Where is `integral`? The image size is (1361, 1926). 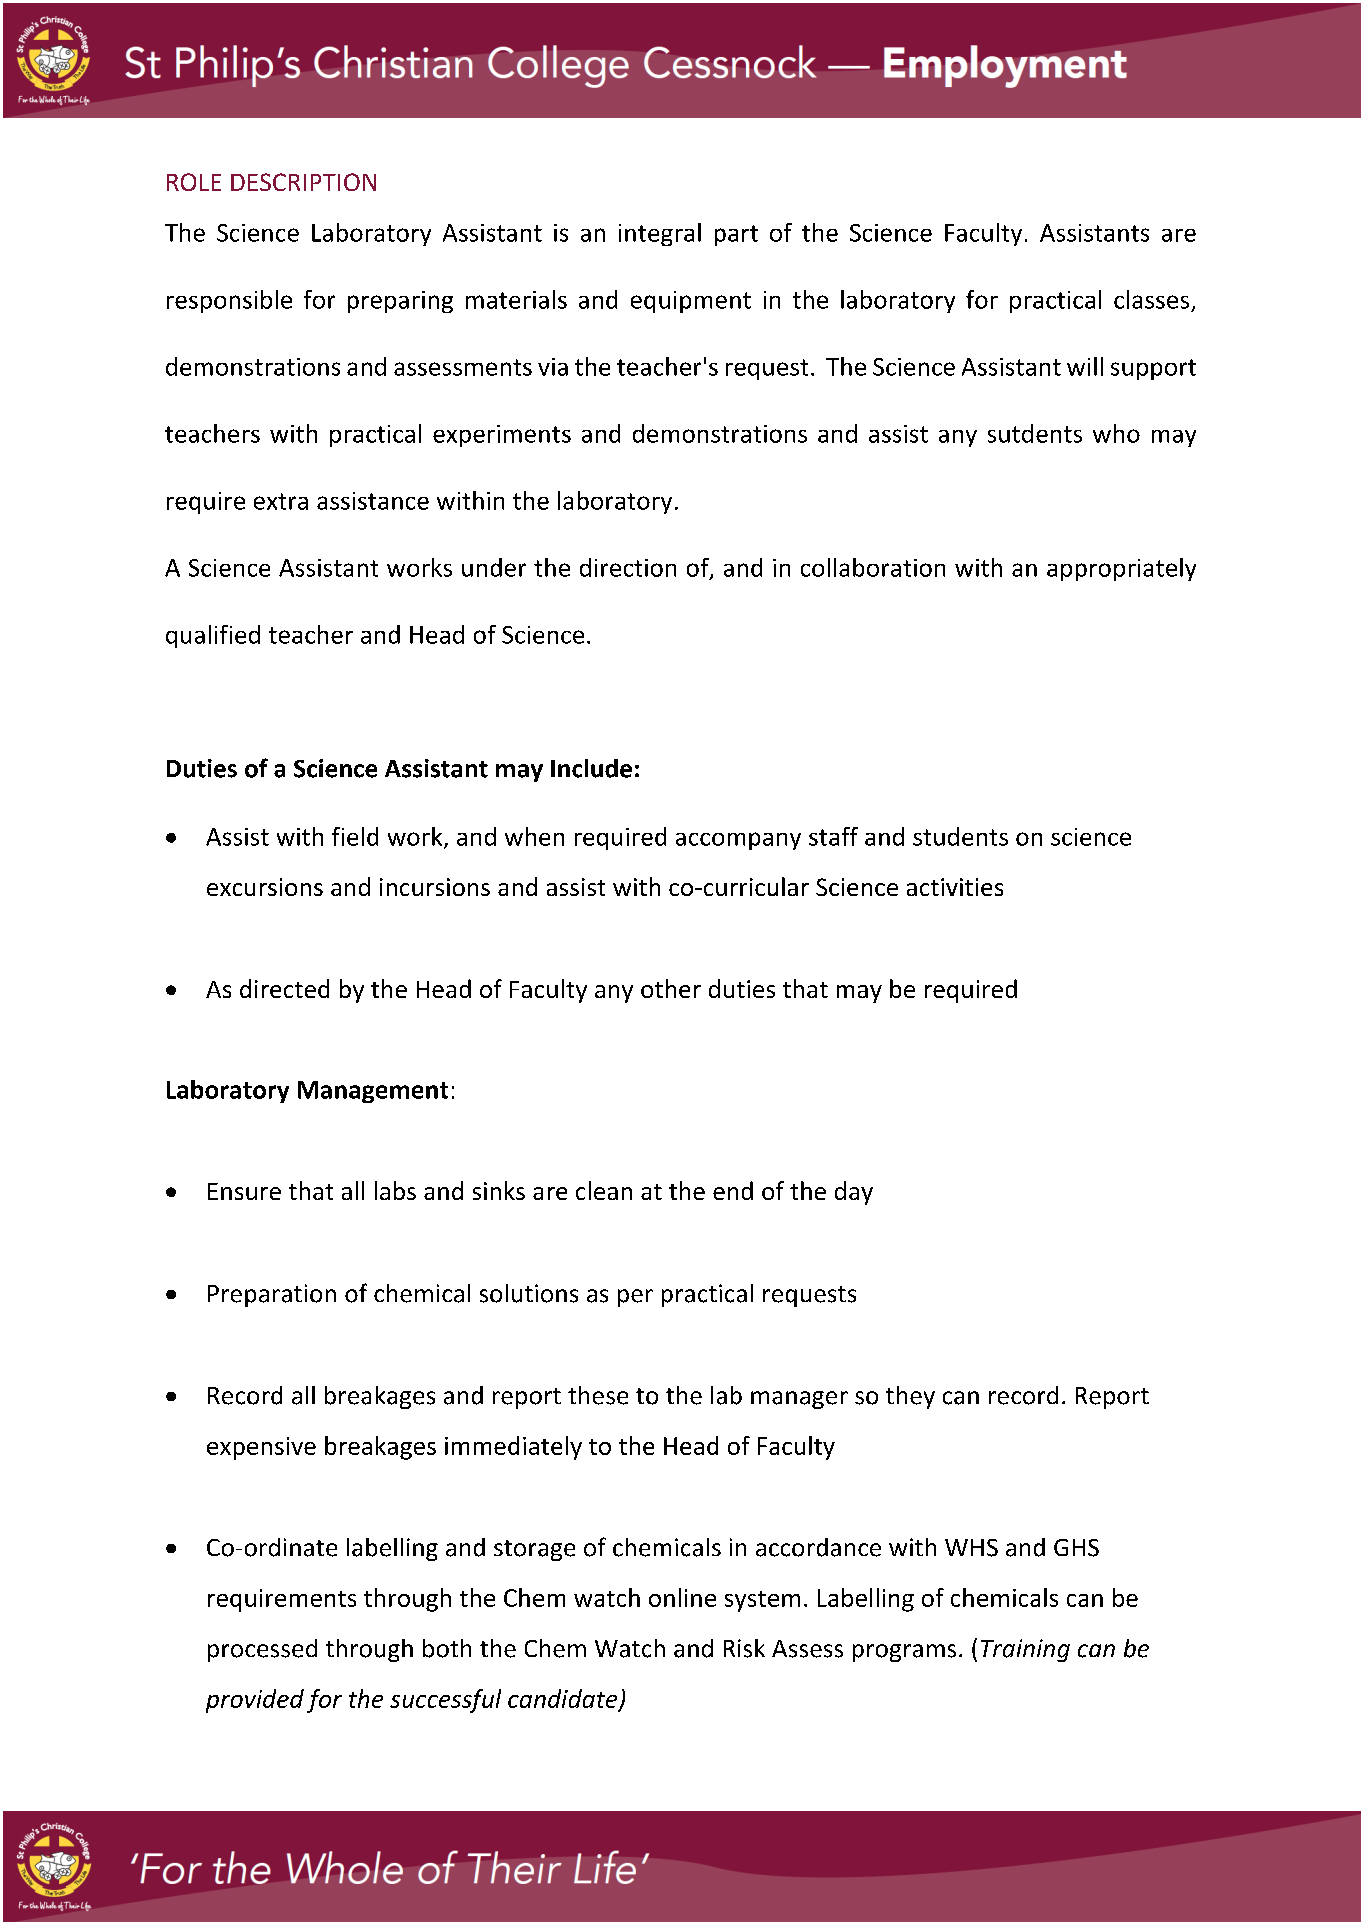
integral is located at coordinates (660, 234).
